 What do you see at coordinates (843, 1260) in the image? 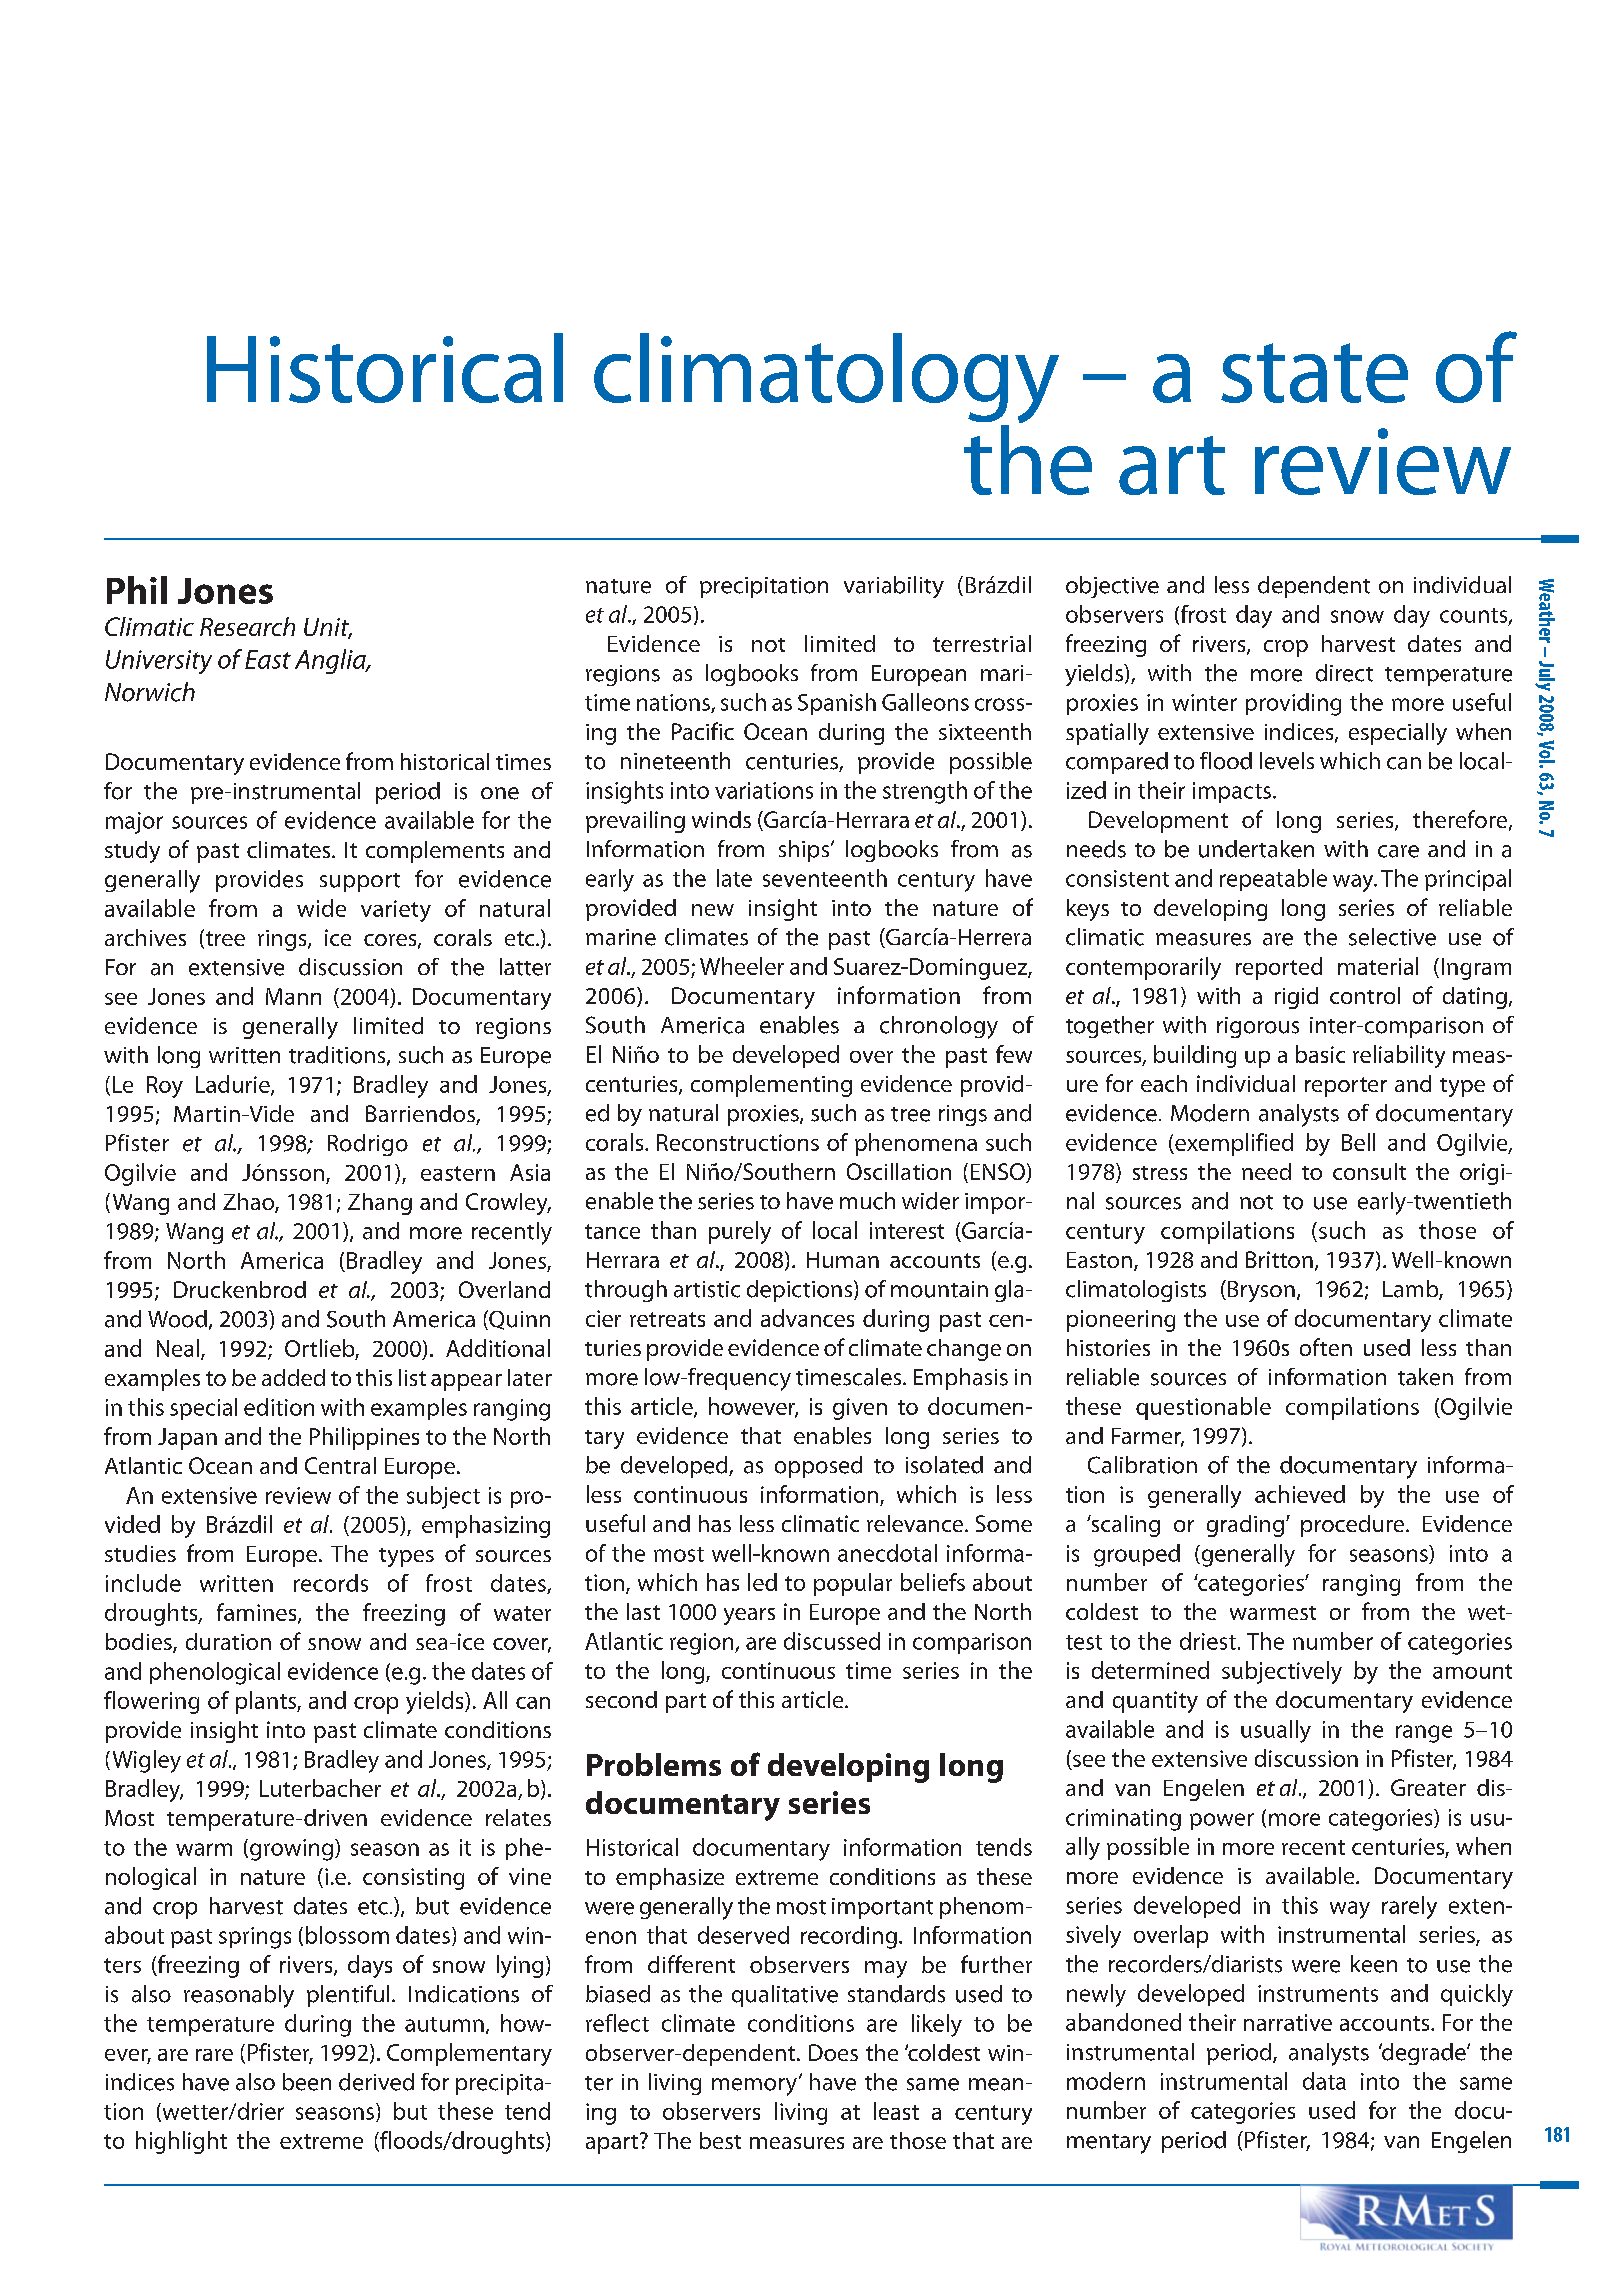
I see `Human` at bounding box center [843, 1260].
